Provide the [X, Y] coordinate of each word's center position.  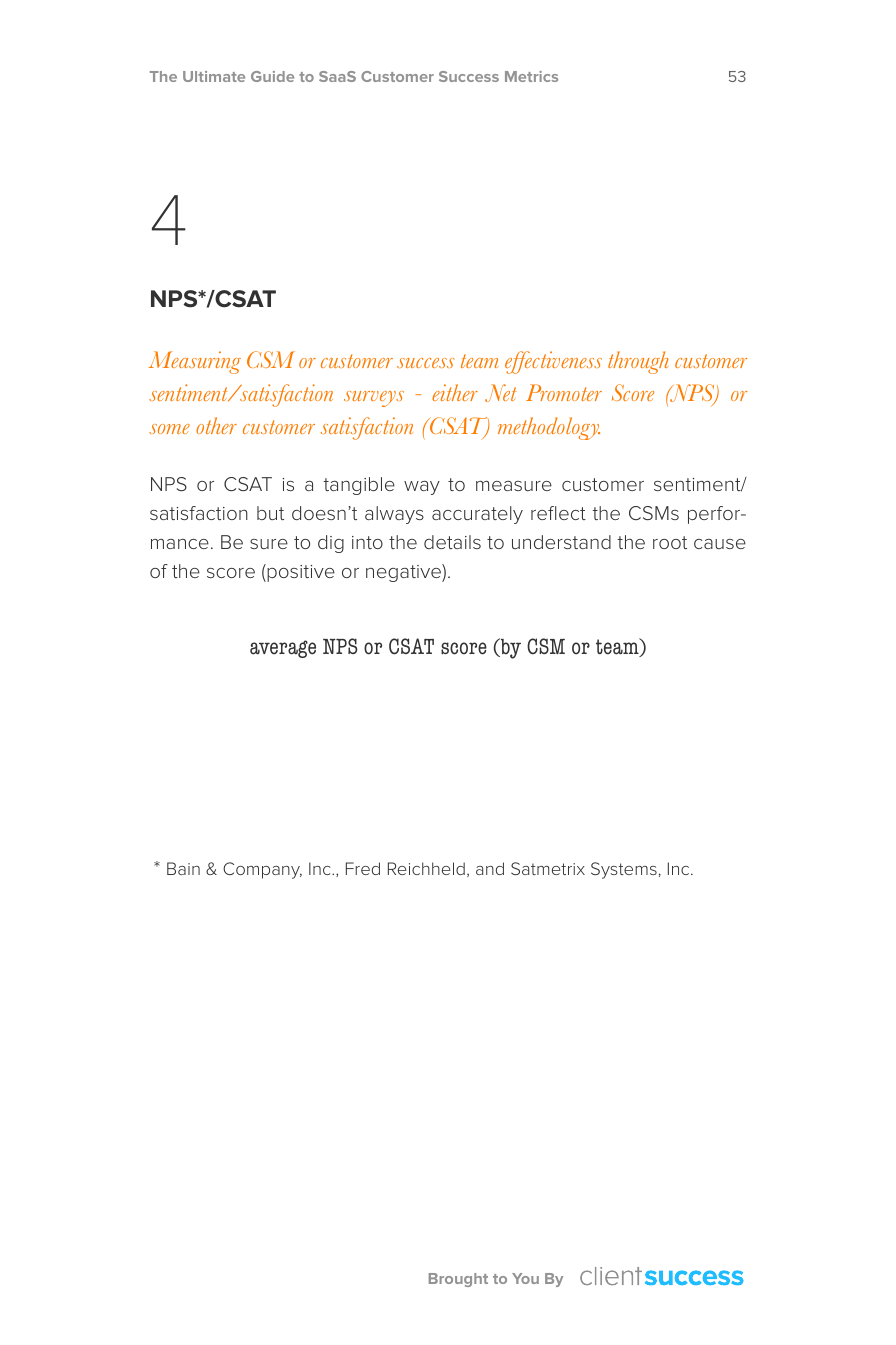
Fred [363, 868]
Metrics [531, 76]
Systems [624, 870]
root [670, 542]
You [525, 1278]
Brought [458, 1280]
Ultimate [214, 76]
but [270, 513]
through [638, 362]
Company [262, 870]
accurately [477, 515]
